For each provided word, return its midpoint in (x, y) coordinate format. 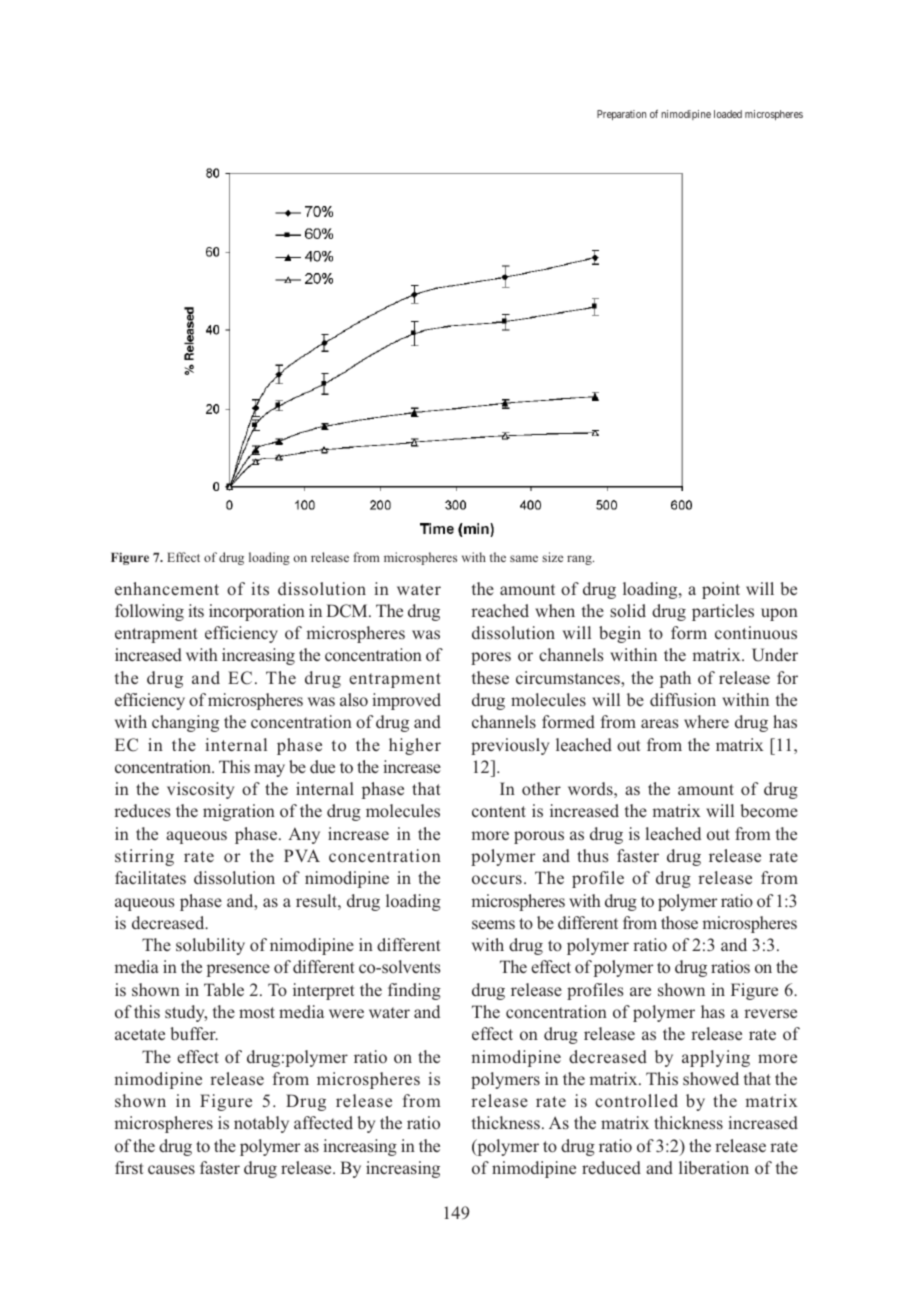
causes (171, 1170)
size (552, 557)
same (524, 558)
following (149, 612)
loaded (728, 114)
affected (323, 1122)
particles (723, 612)
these (490, 677)
